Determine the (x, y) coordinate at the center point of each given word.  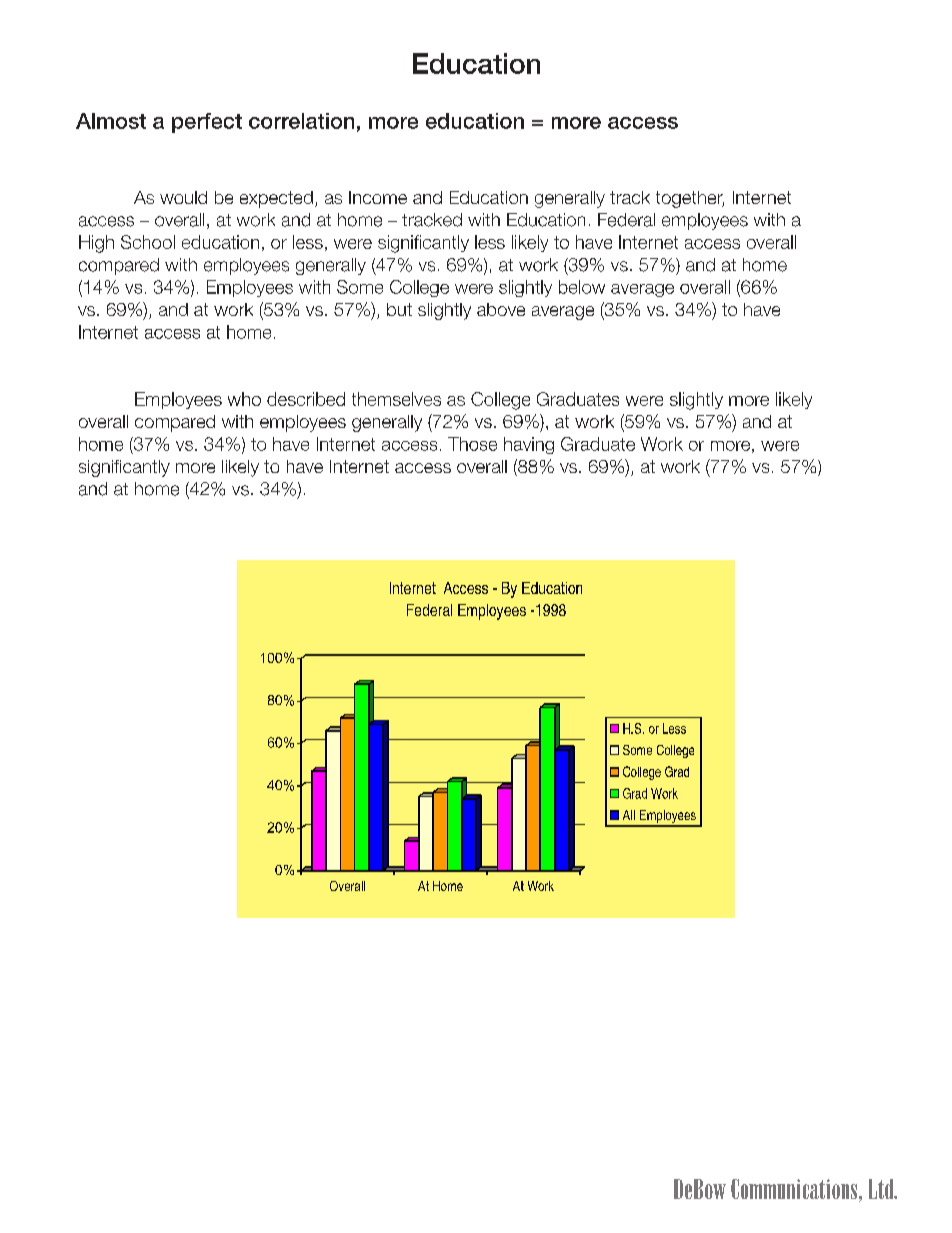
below (582, 287)
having (529, 445)
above (501, 309)
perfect (207, 123)
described (306, 399)
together (690, 199)
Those (472, 444)
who (244, 399)
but (399, 309)
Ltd (882, 1189)
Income (378, 197)
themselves (396, 399)
